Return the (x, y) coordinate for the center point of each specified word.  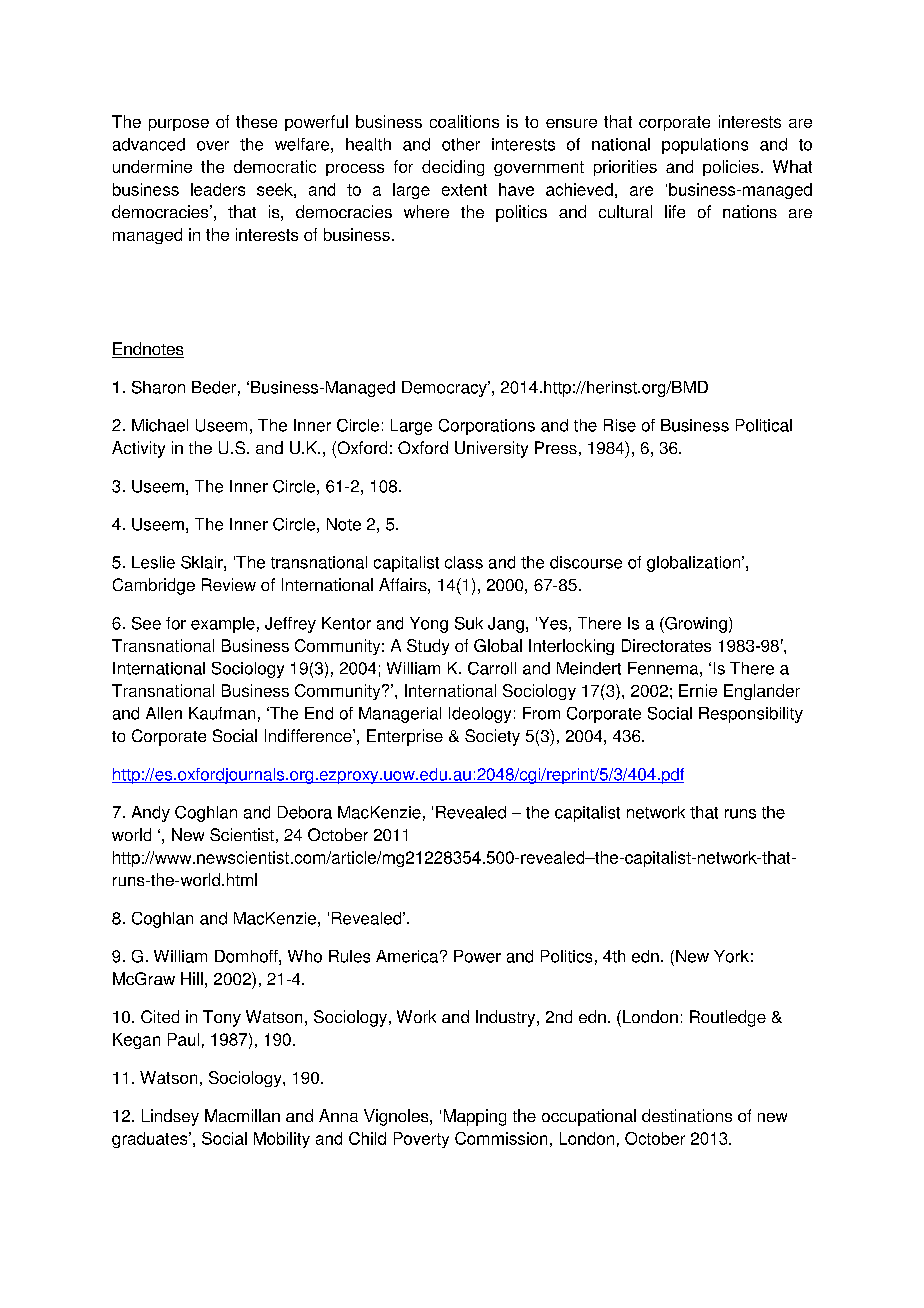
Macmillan (242, 1115)
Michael (160, 425)
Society (492, 737)
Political (764, 425)
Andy (151, 814)
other (461, 144)
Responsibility (751, 715)
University (491, 449)
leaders (218, 189)
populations (705, 146)
